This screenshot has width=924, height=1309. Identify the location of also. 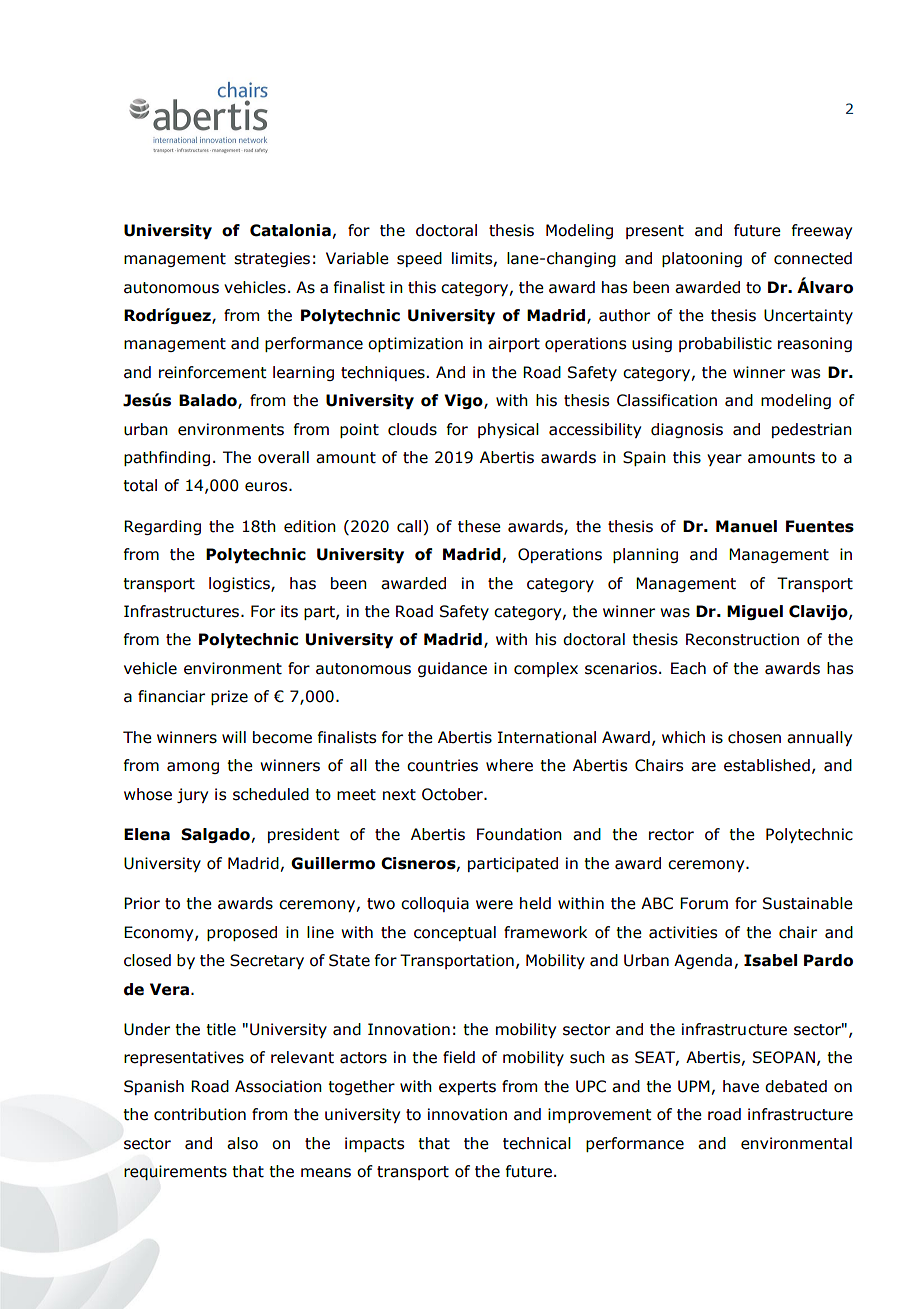
(242, 1143).
